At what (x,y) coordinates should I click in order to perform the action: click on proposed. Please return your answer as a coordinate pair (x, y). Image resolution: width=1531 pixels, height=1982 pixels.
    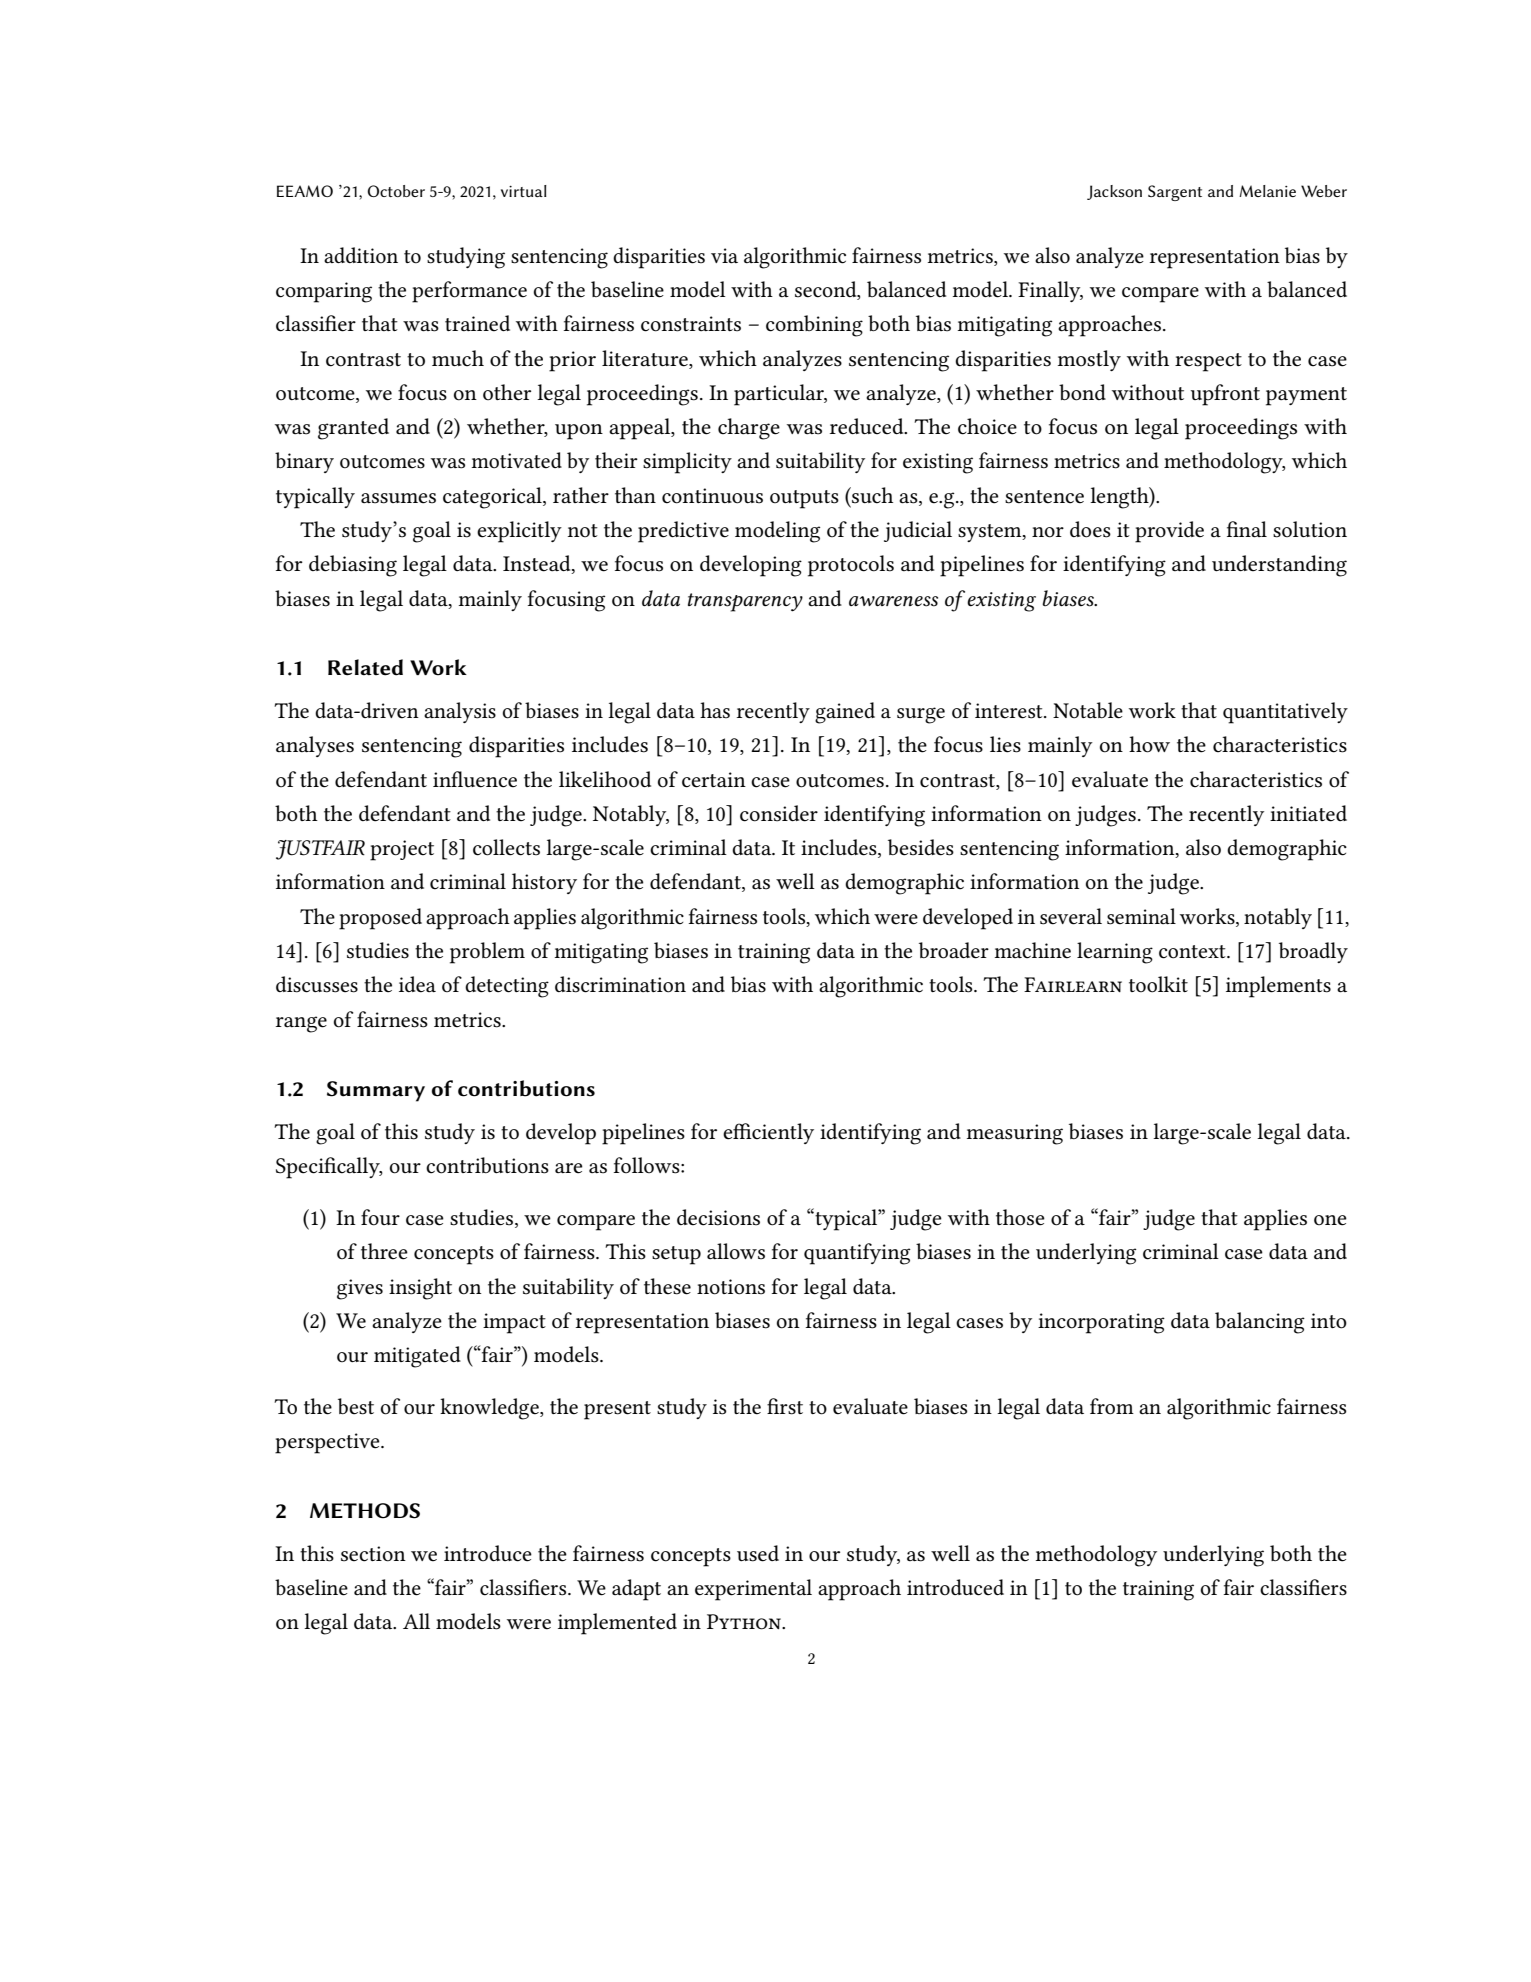
    Looking at the image, I should click on (380, 919).
